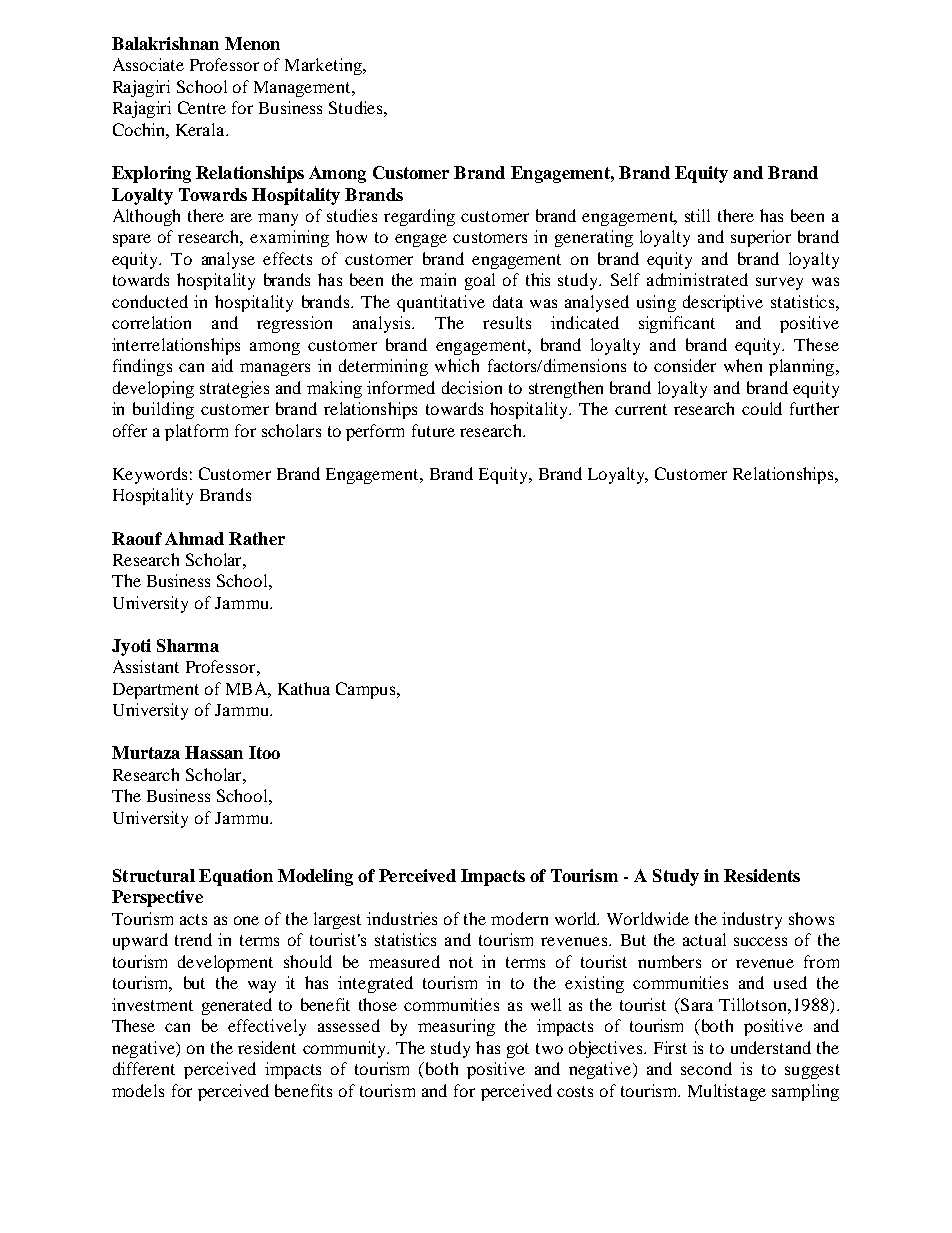 The height and width of the screenshot is (1233, 952). I want to click on platform, so click(196, 432).
